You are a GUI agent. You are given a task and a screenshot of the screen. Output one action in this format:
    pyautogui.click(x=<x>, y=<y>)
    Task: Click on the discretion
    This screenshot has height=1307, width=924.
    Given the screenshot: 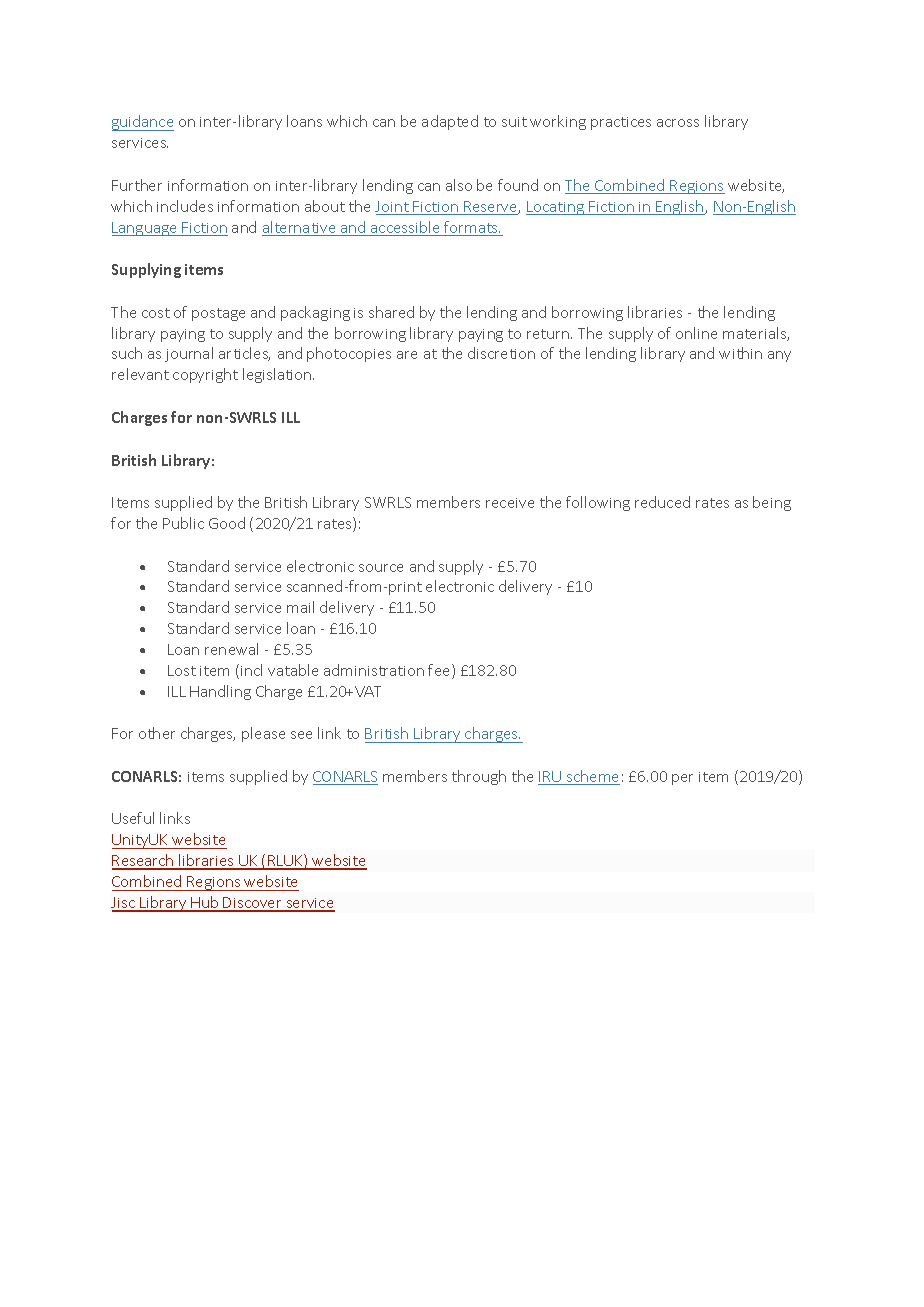 What is the action you would take?
    pyautogui.click(x=501, y=353)
